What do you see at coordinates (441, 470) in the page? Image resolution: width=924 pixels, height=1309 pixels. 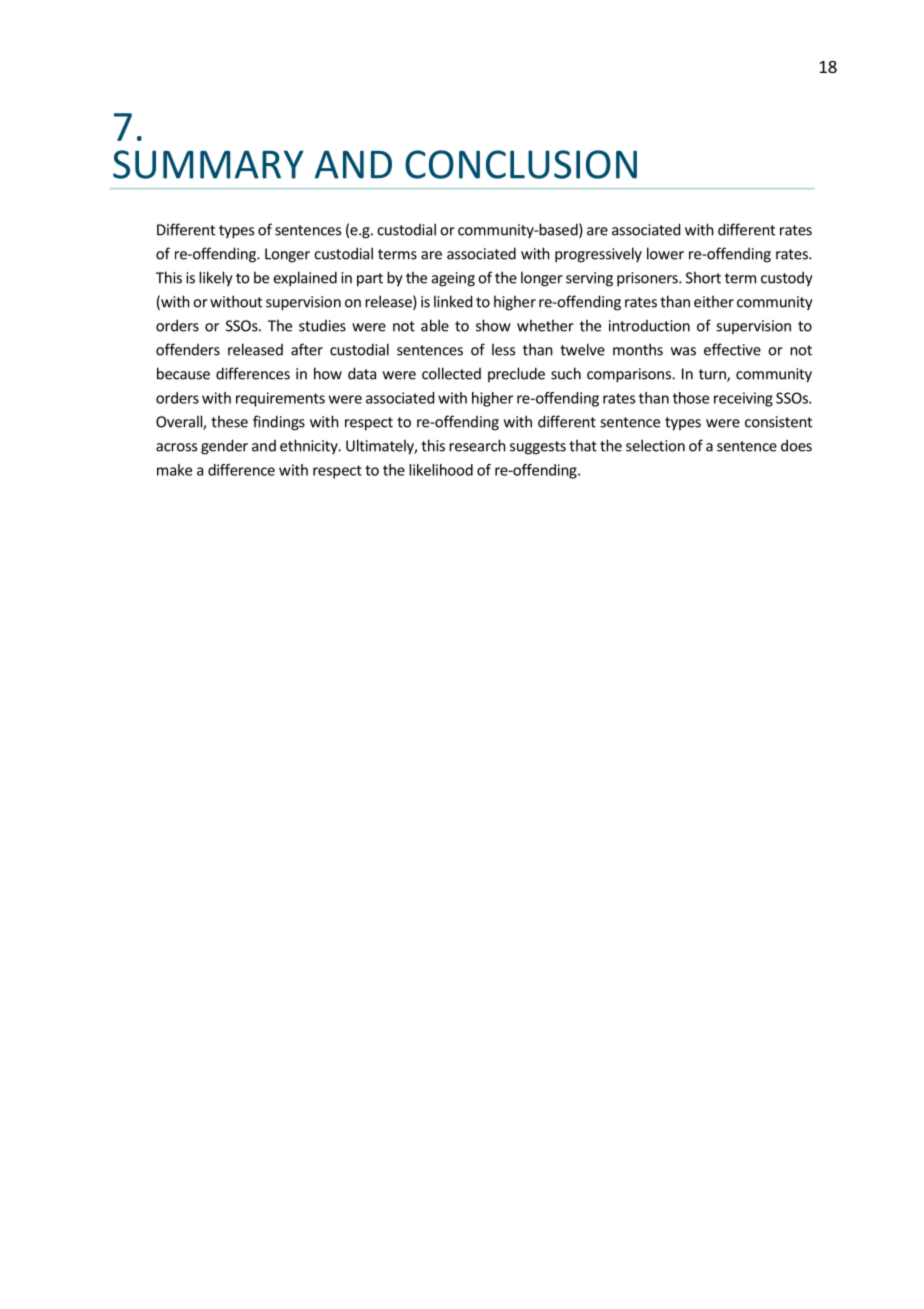 I see `likelihood` at bounding box center [441, 470].
